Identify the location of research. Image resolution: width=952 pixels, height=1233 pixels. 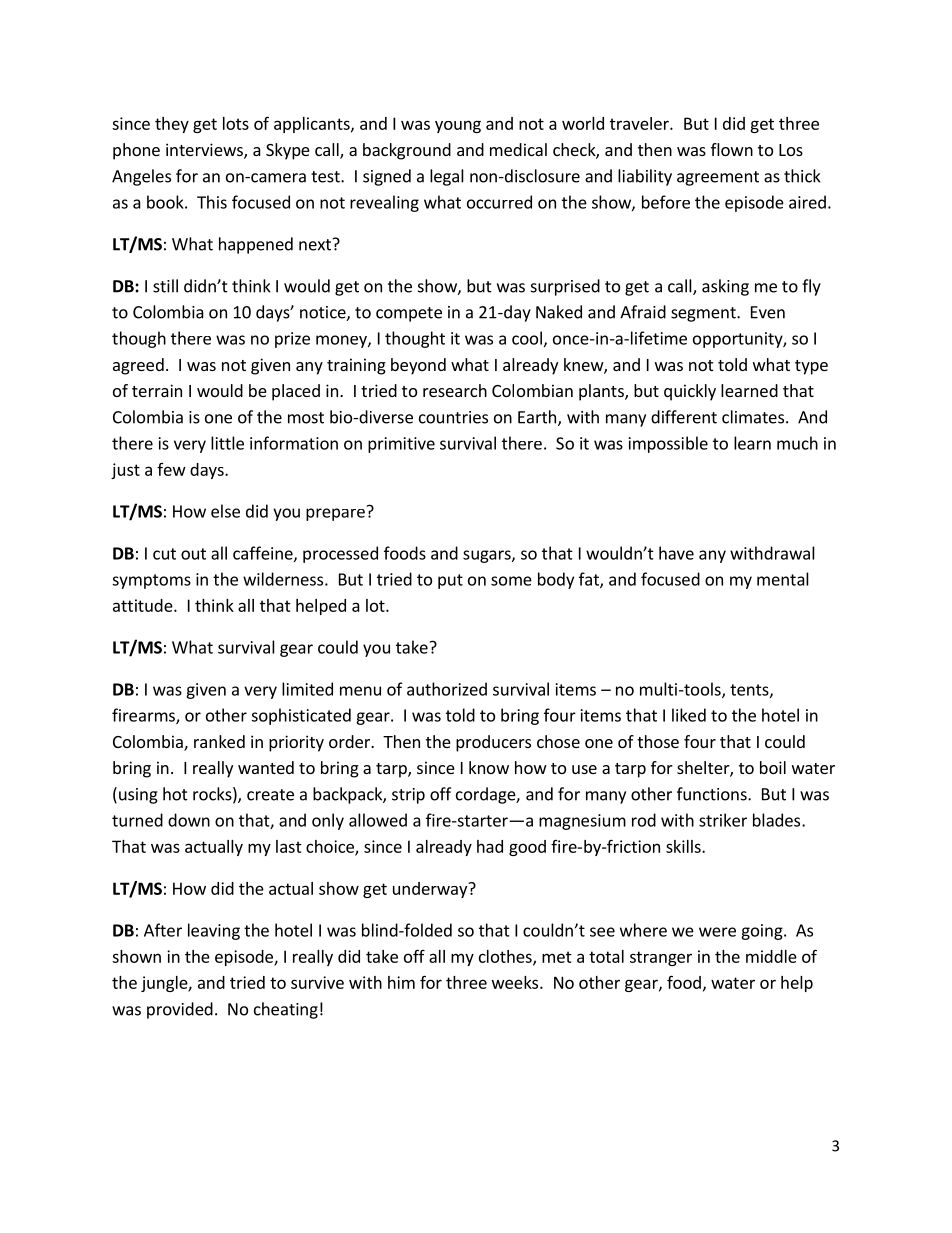
(455, 390).
